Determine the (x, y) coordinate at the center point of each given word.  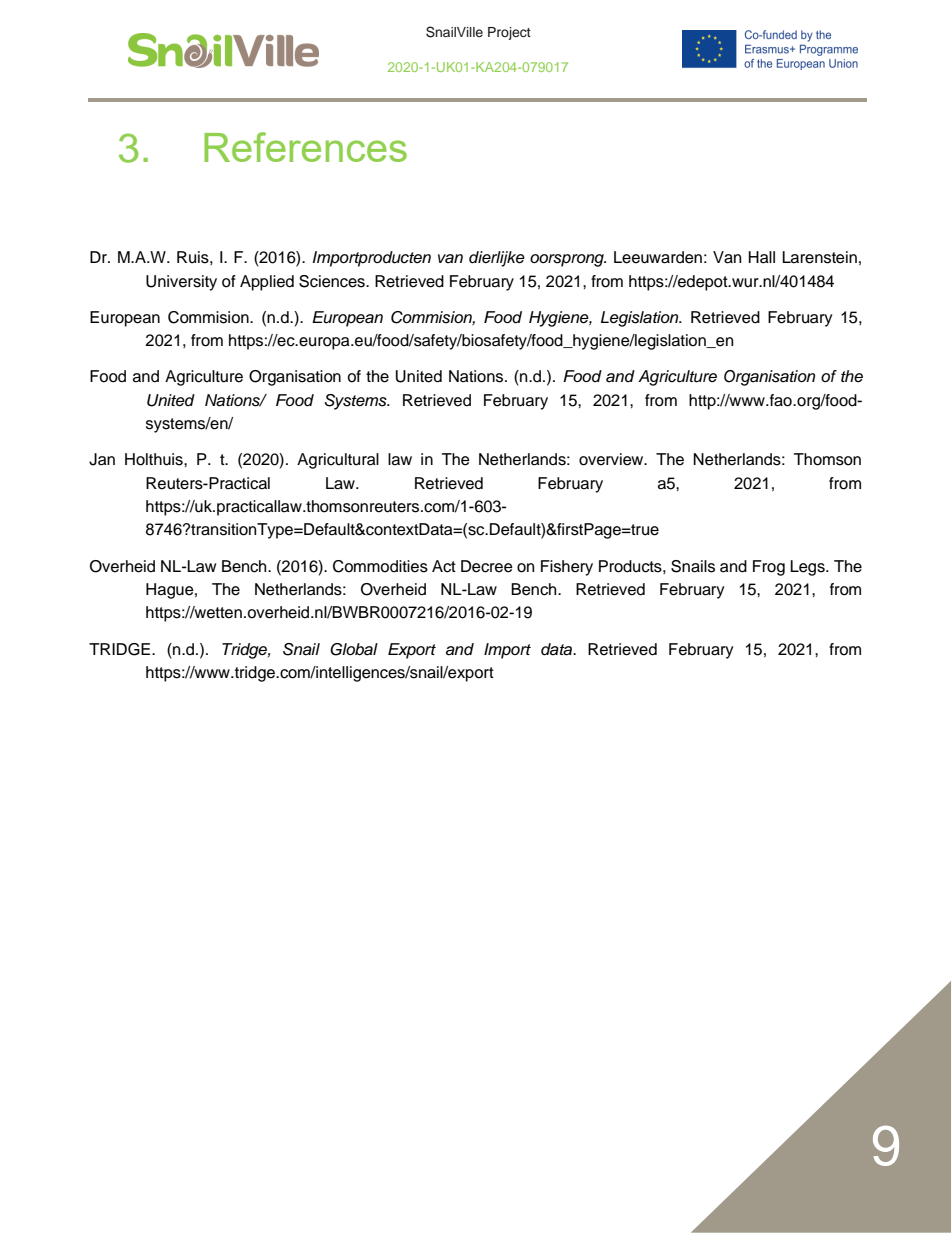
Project (509, 33)
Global (354, 649)
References (305, 147)
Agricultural (338, 461)
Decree (487, 566)
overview (612, 459)
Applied (267, 283)
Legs (808, 568)
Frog (769, 568)
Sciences (333, 281)
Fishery (567, 568)
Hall (762, 257)
